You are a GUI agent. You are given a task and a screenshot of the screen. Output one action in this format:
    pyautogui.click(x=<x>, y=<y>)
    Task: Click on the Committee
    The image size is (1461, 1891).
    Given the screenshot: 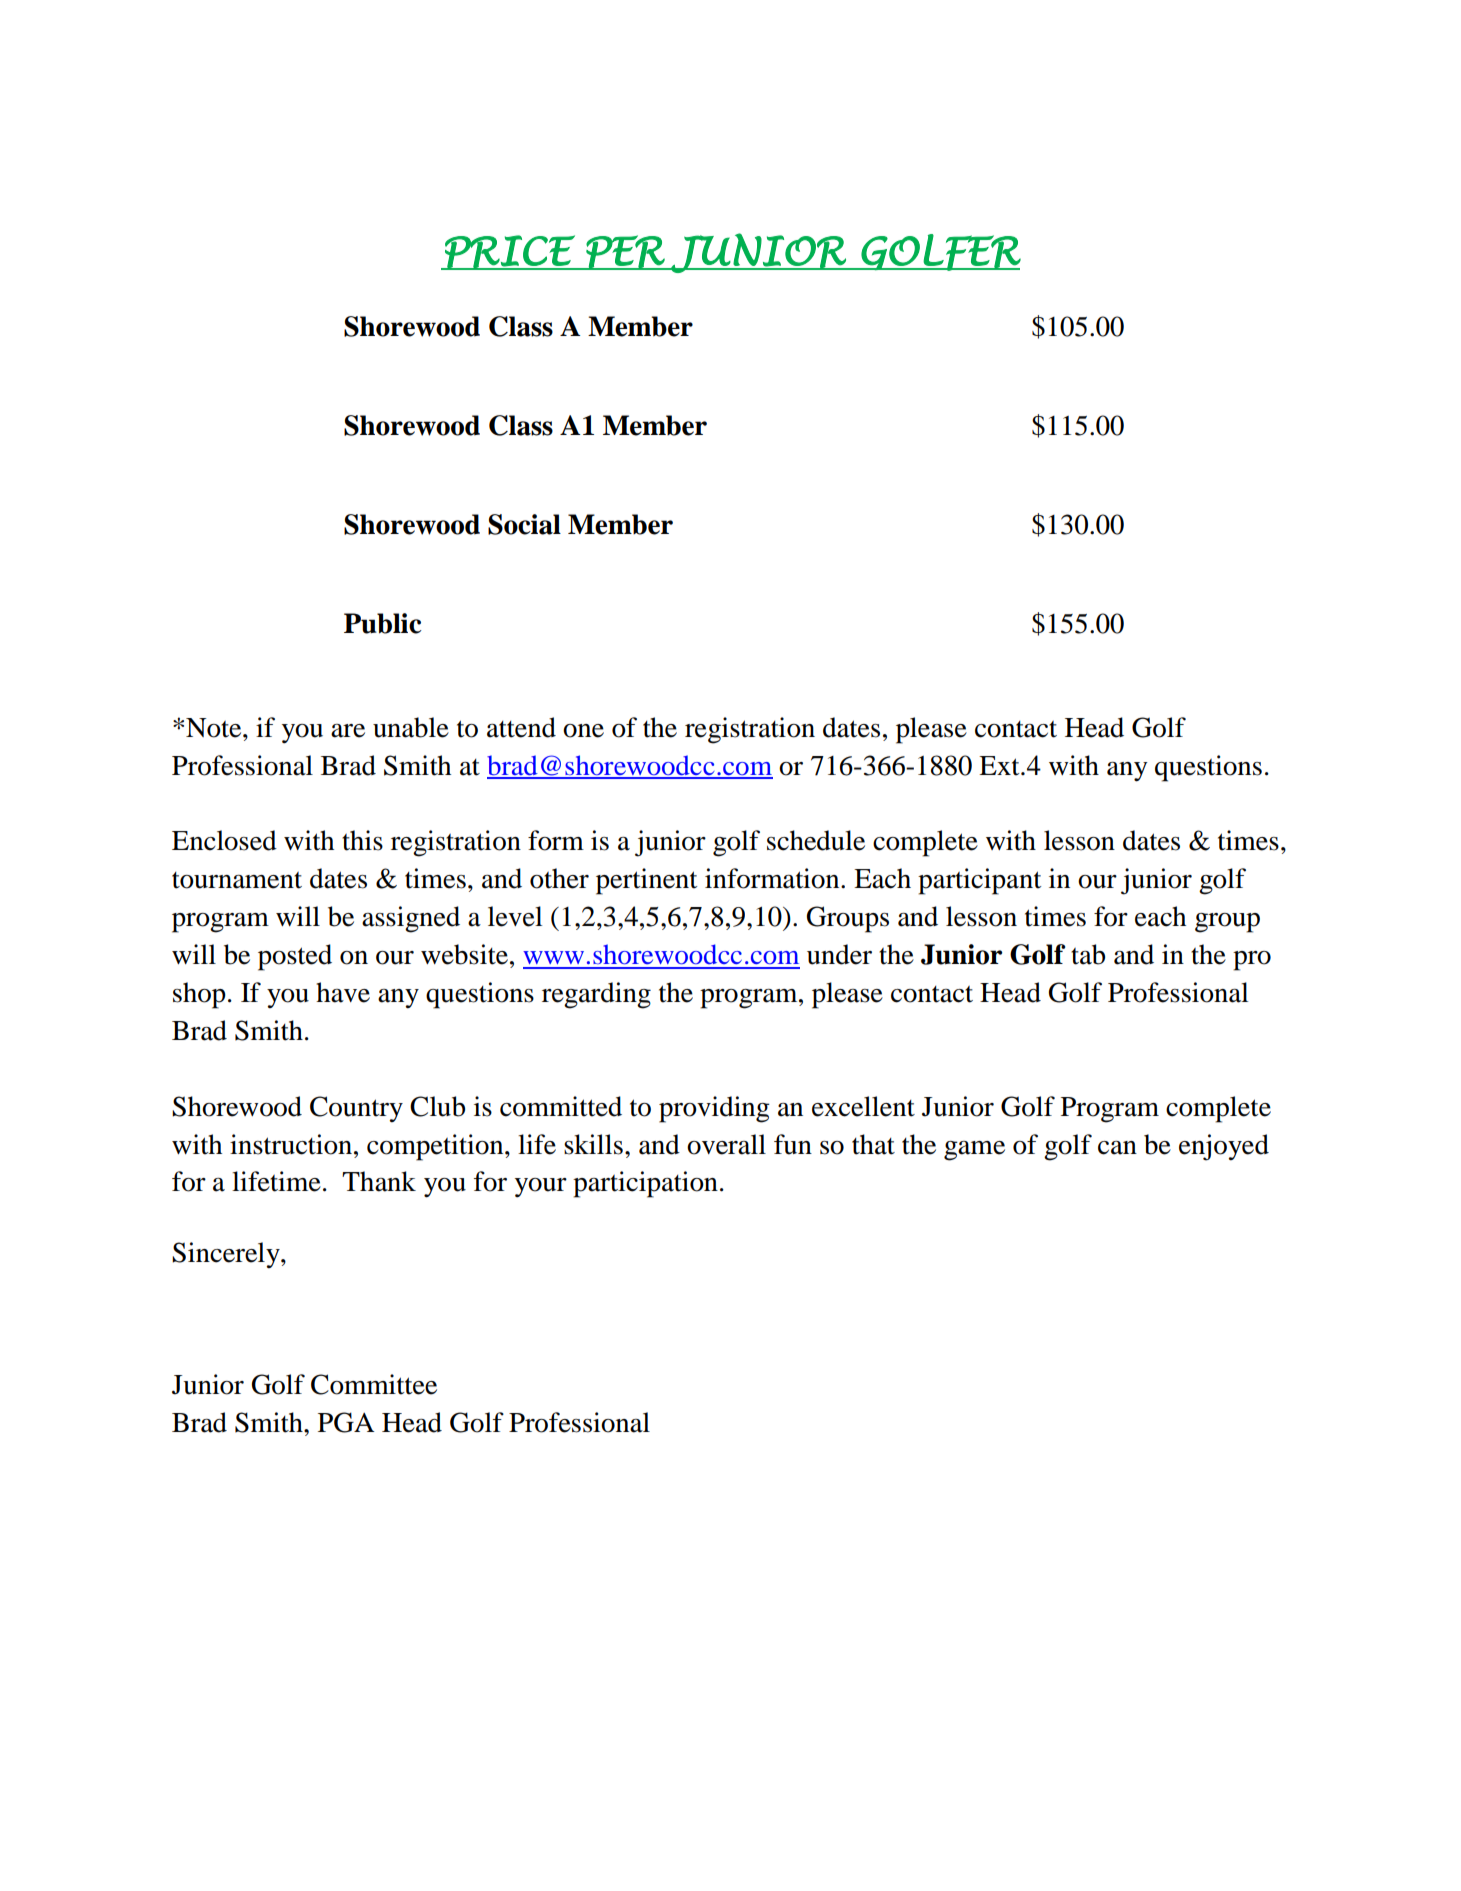 What is the action you would take?
    pyautogui.click(x=374, y=1384)
